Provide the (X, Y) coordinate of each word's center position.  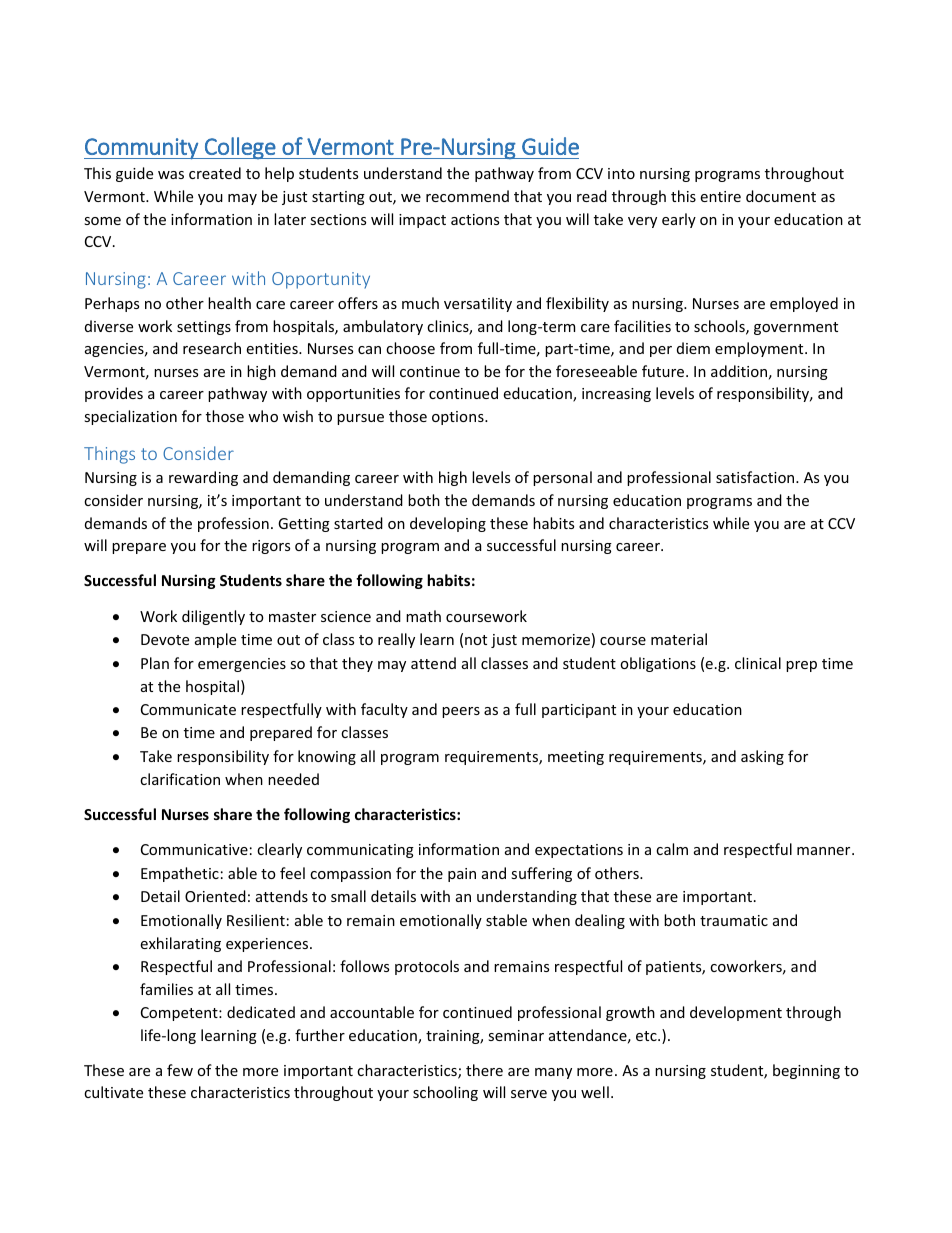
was (171, 175)
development (736, 1013)
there (484, 1070)
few (180, 1070)
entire (720, 196)
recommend (467, 196)
